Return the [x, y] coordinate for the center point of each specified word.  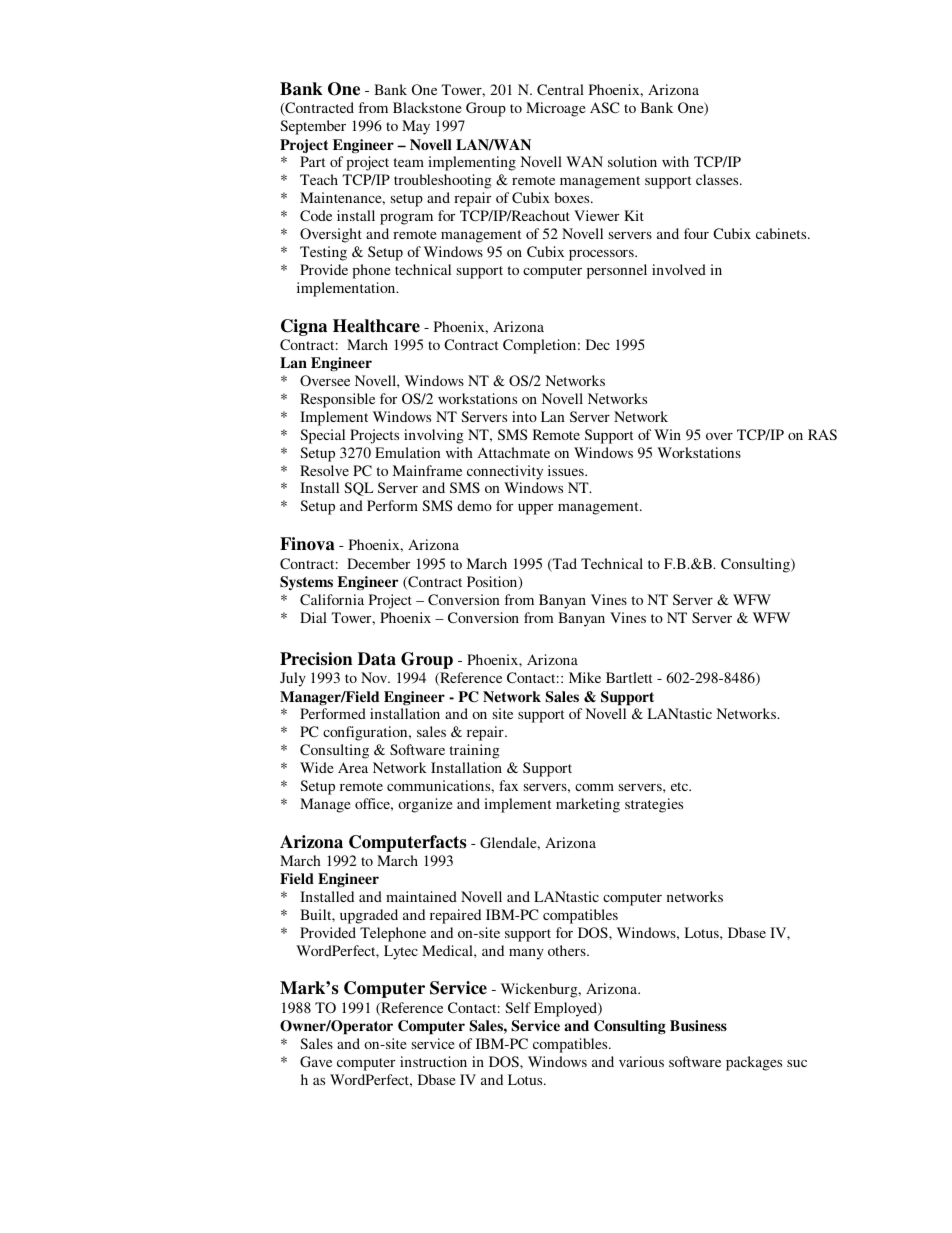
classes [718, 179]
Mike [585, 677]
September [313, 127]
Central [560, 89]
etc [681, 786]
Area [353, 767]
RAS [822, 434]
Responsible [337, 400]
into [524, 416]
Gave [316, 1061]
